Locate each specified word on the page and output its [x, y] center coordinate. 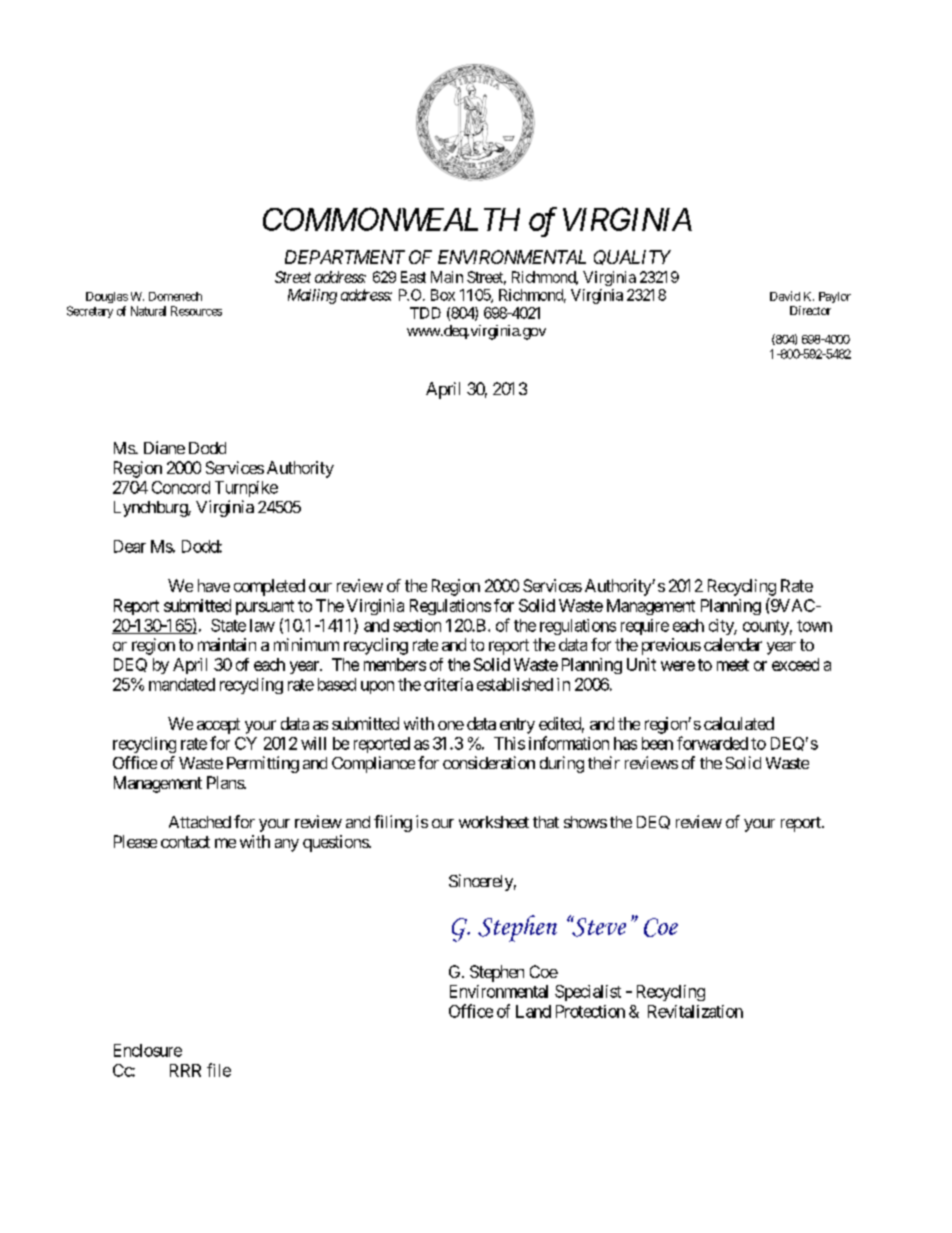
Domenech [175, 296]
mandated [182, 684]
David [785, 296]
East [413, 277]
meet [733, 665]
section [417, 625]
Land [533, 1011]
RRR [185, 1070]
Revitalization [695, 1011]
